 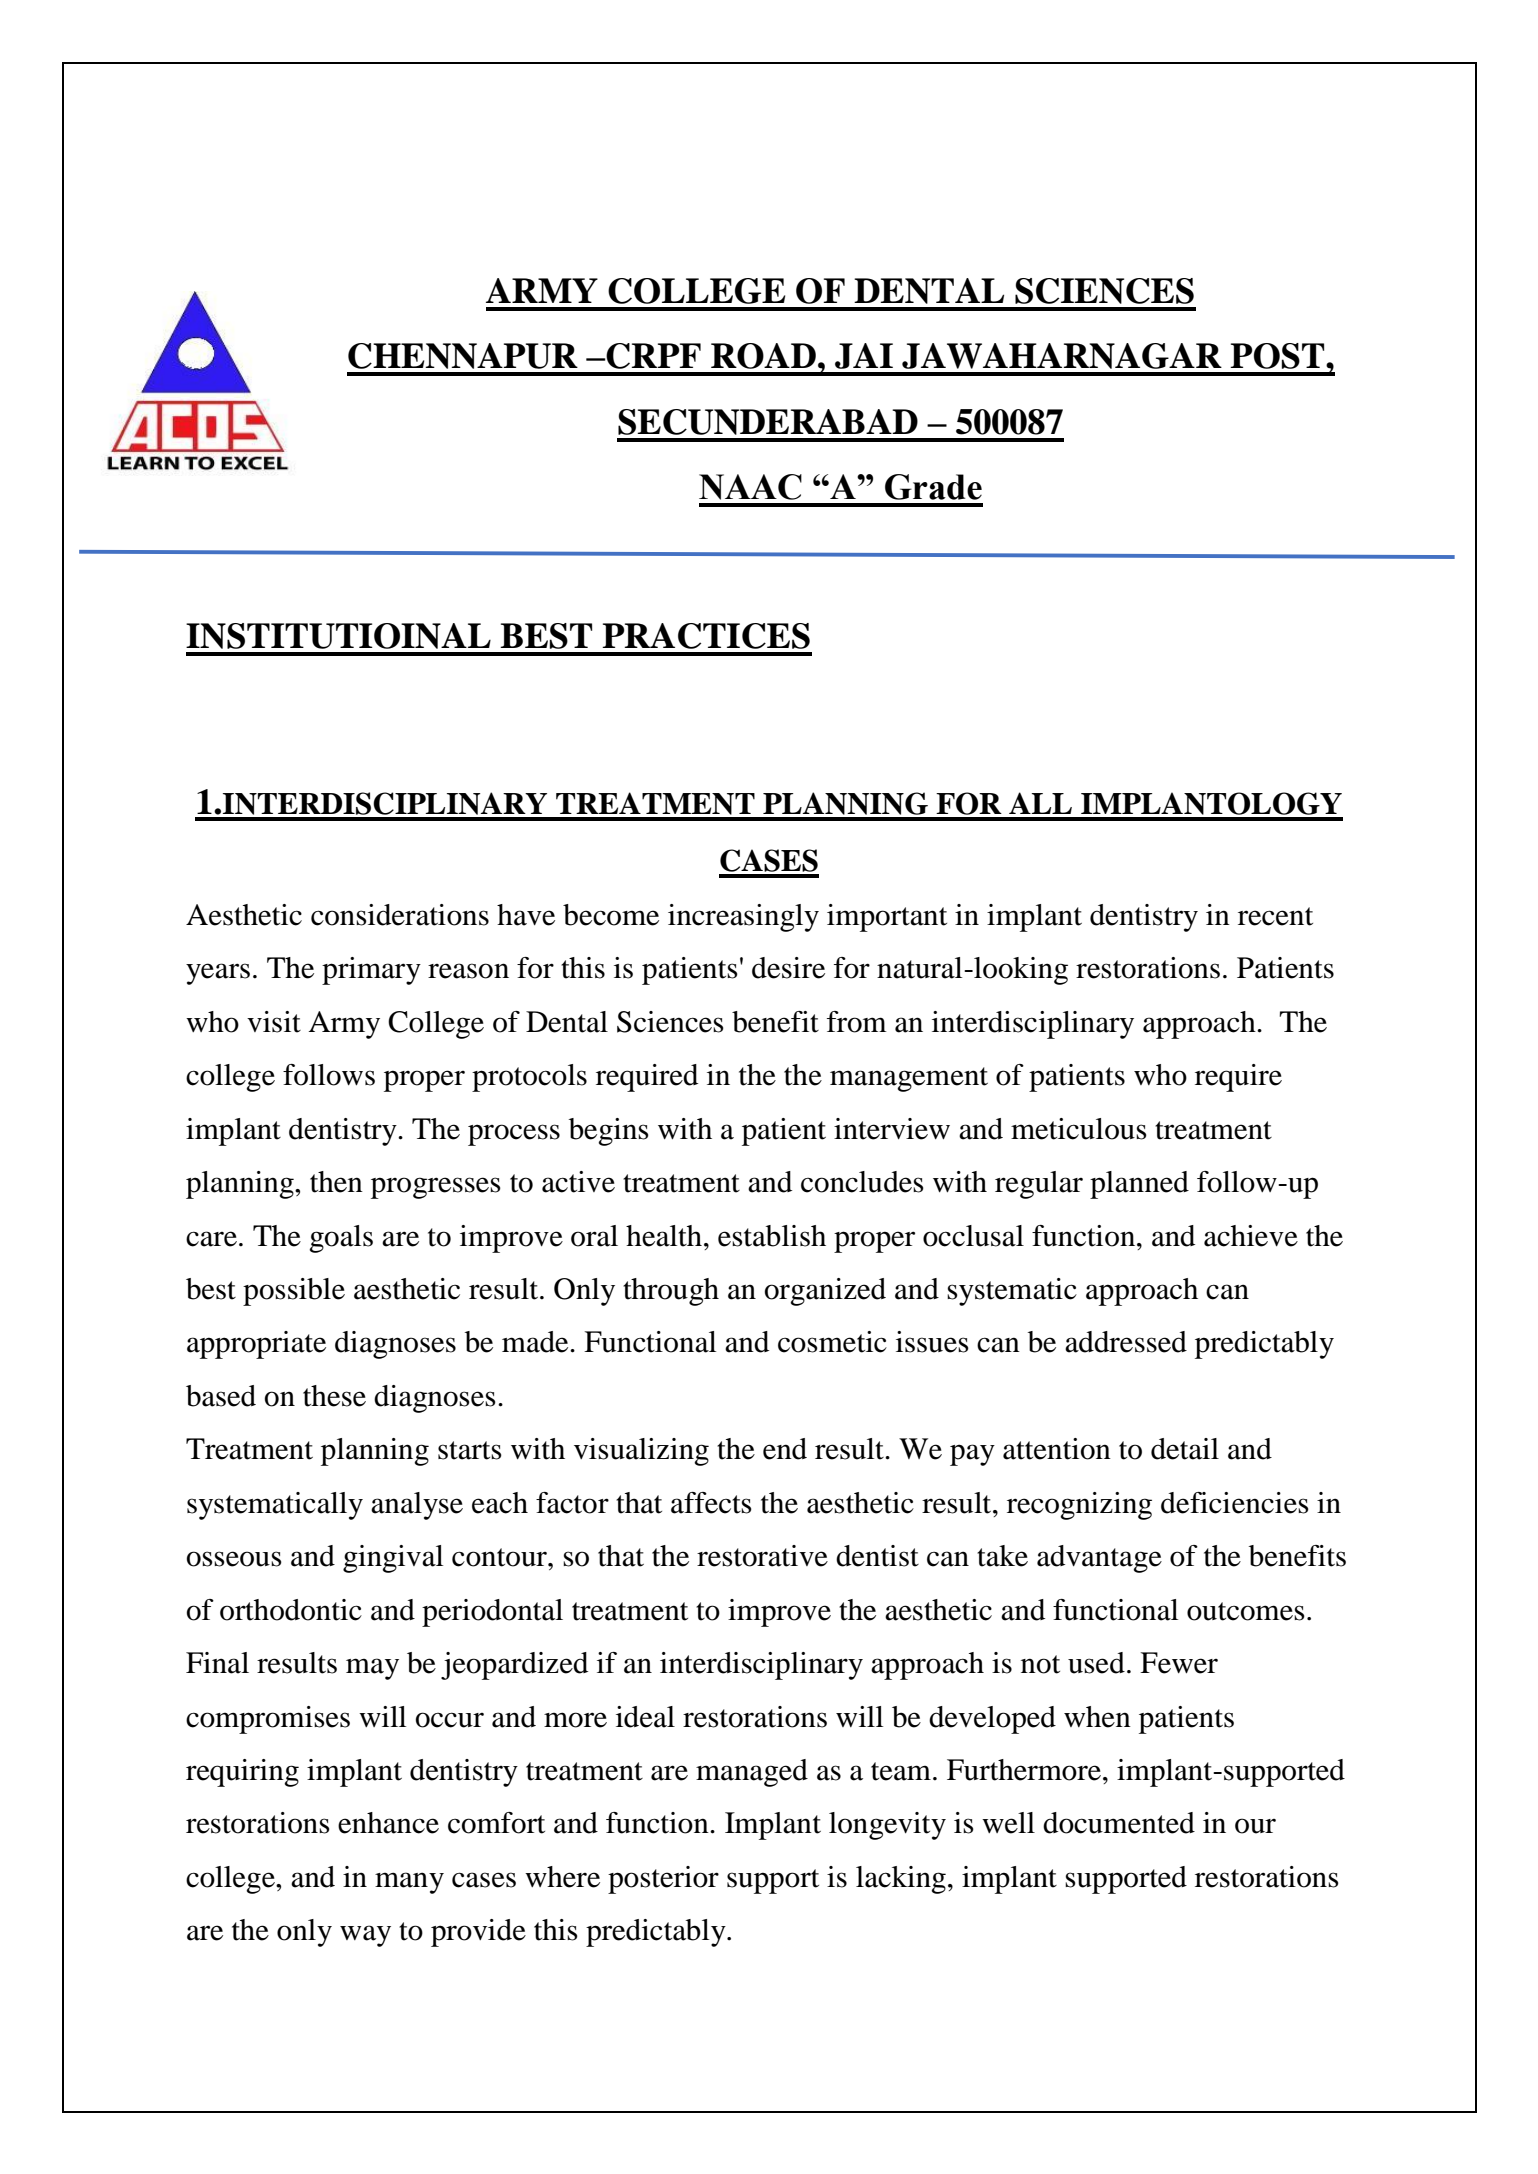 I want to click on addressed, so click(x=1126, y=1342).
